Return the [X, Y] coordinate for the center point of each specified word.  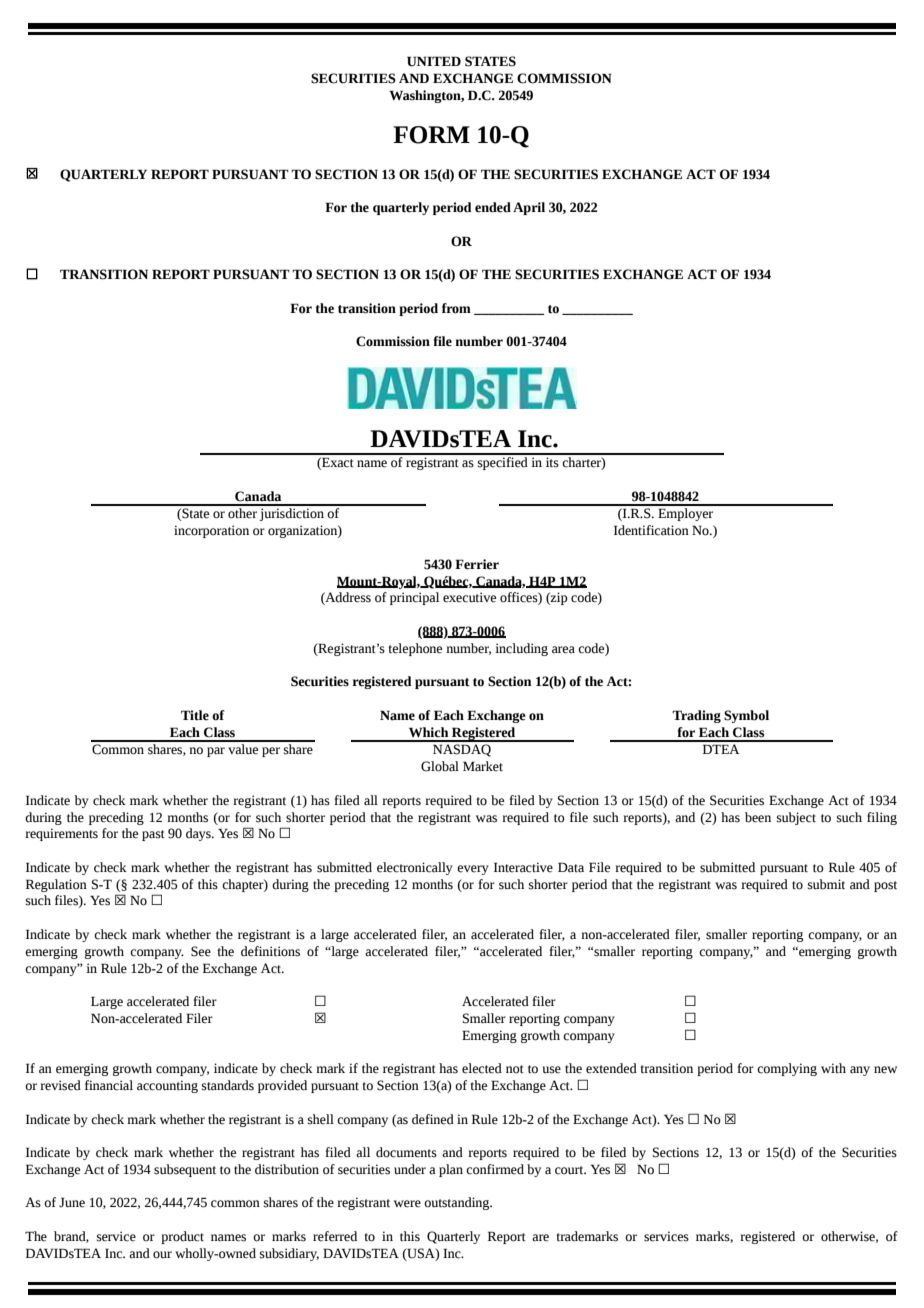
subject [796, 818]
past [153, 835]
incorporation [211, 531]
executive [469, 597]
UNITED [434, 61]
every [473, 870]
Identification [651, 530]
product [182, 1237]
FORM [432, 135]
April [529, 208]
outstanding [458, 1203]
